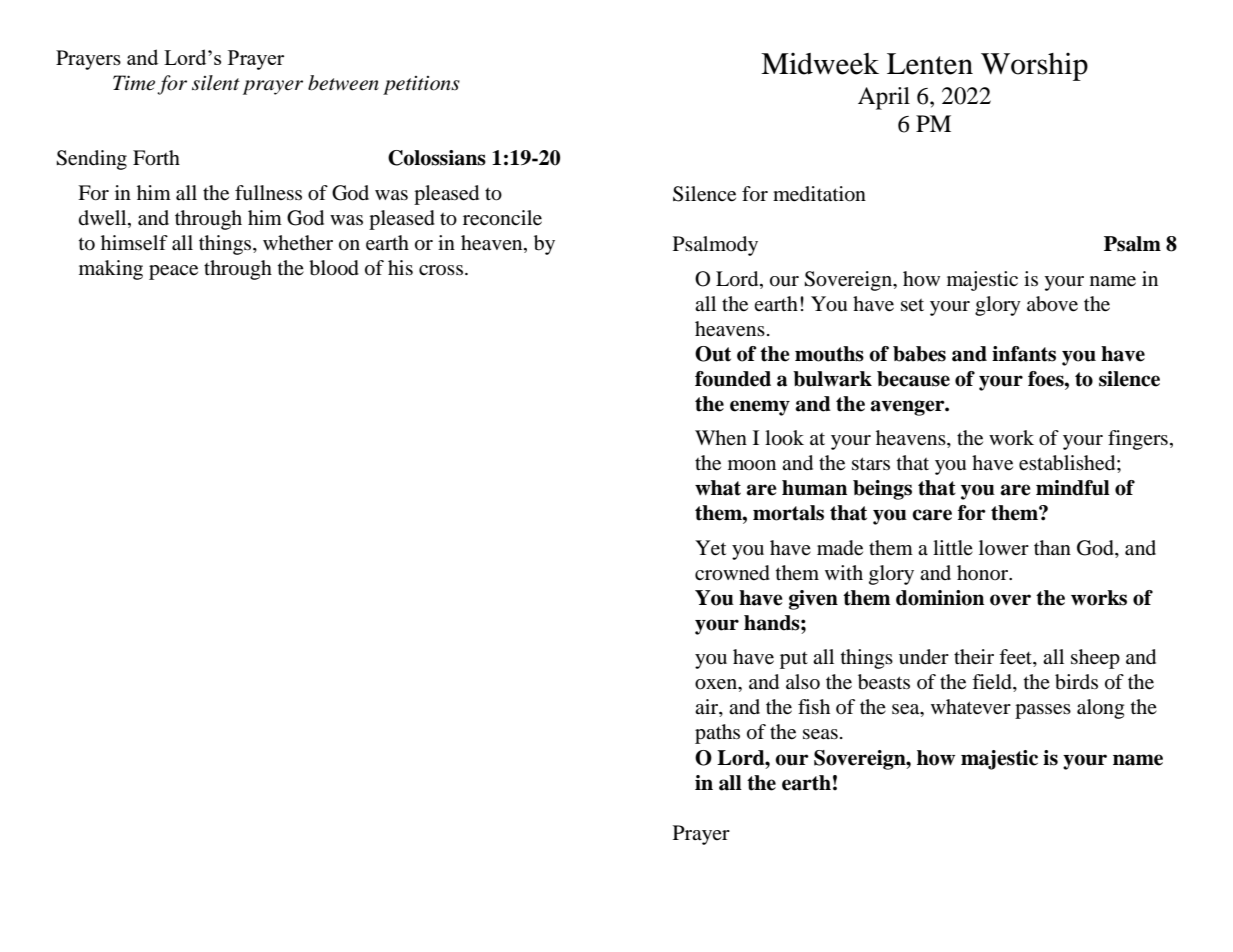  What do you see at coordinates (717, 734) in the screenshot?
I see `paths` at bounding box center [717, 734].
